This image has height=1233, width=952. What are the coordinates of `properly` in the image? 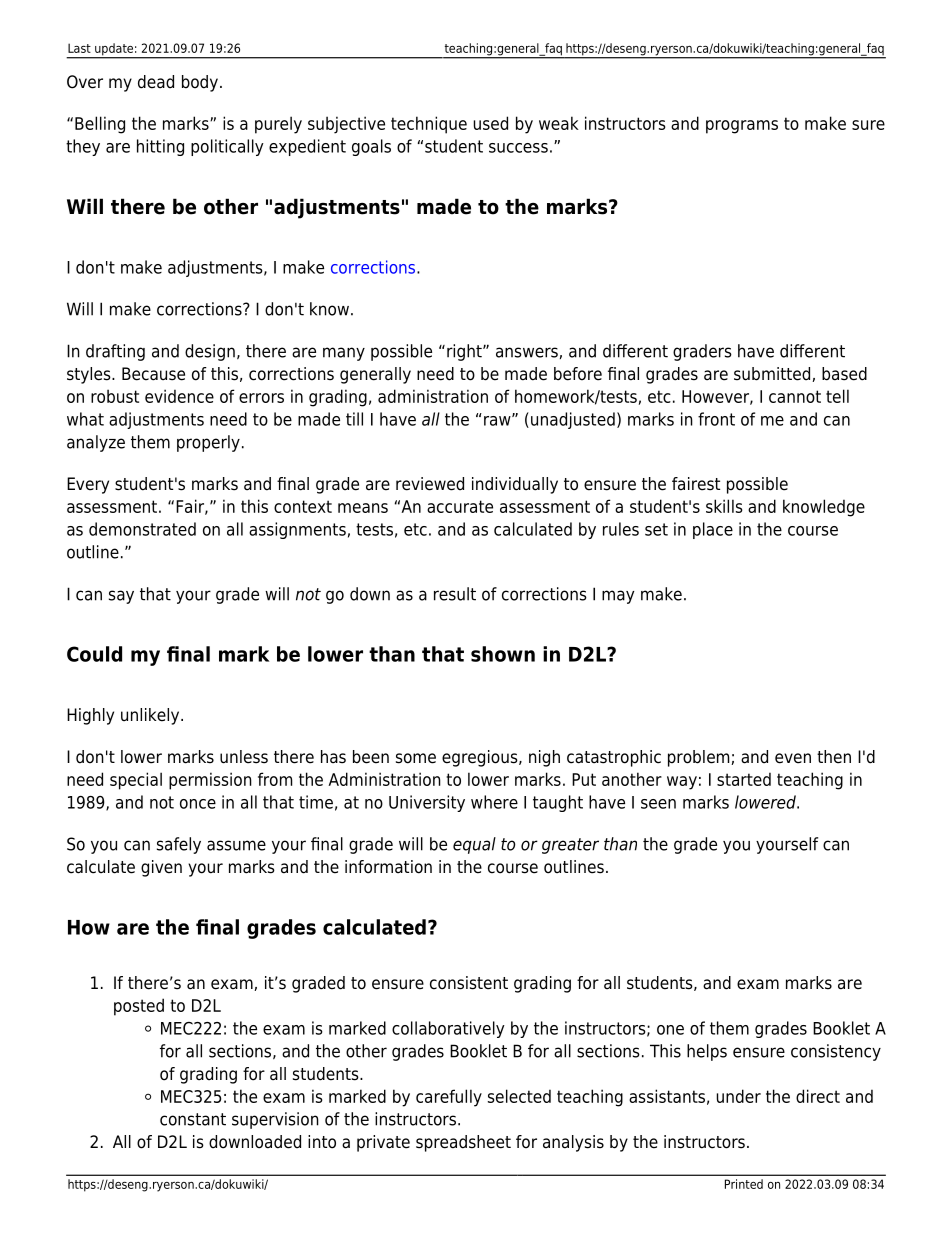 It's located at (208, 443).
